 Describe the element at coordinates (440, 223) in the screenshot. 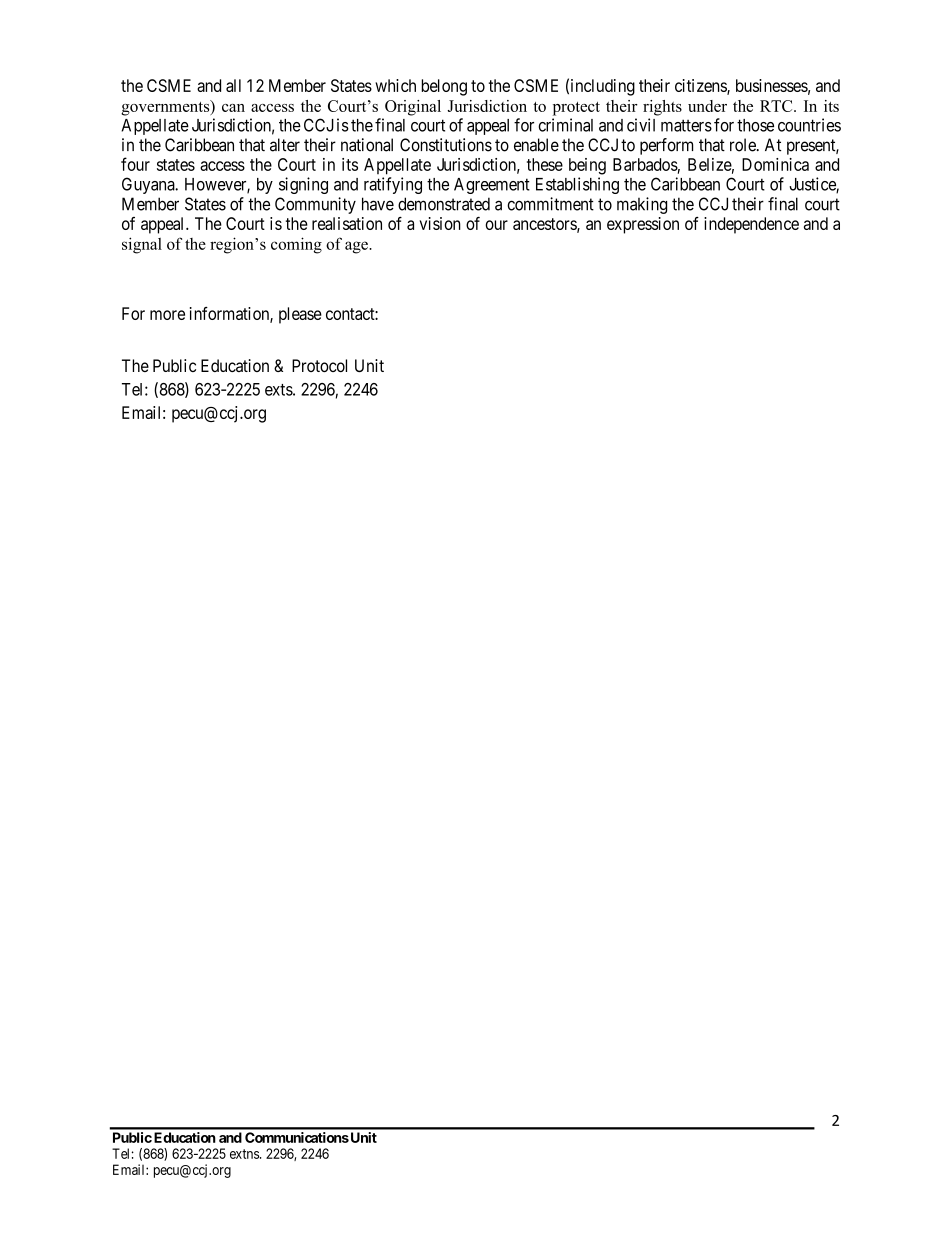

I see `vision` at that location.
